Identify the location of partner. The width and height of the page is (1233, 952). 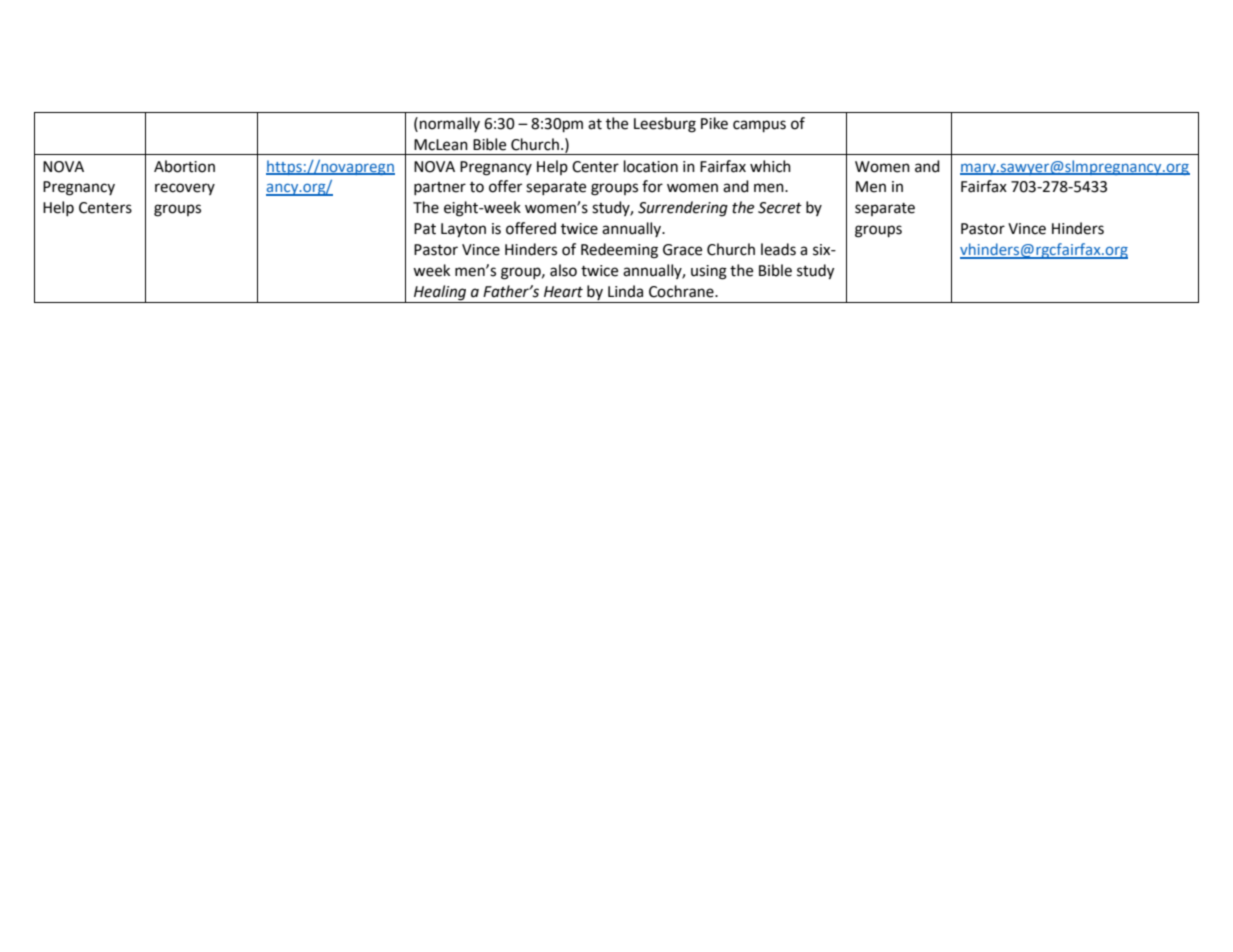
(440, 188).
